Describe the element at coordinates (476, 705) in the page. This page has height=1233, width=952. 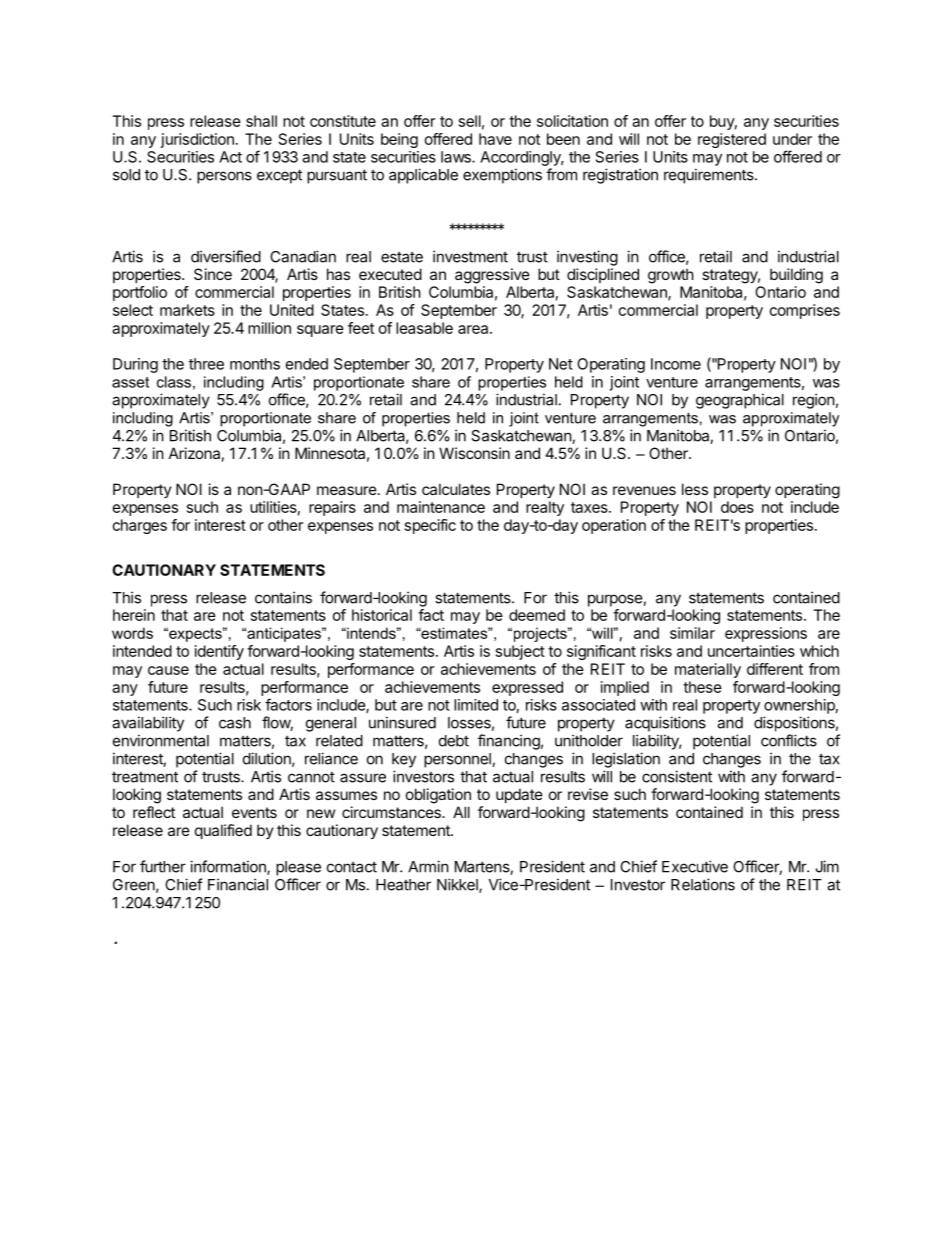
I see `limited` at that location.
